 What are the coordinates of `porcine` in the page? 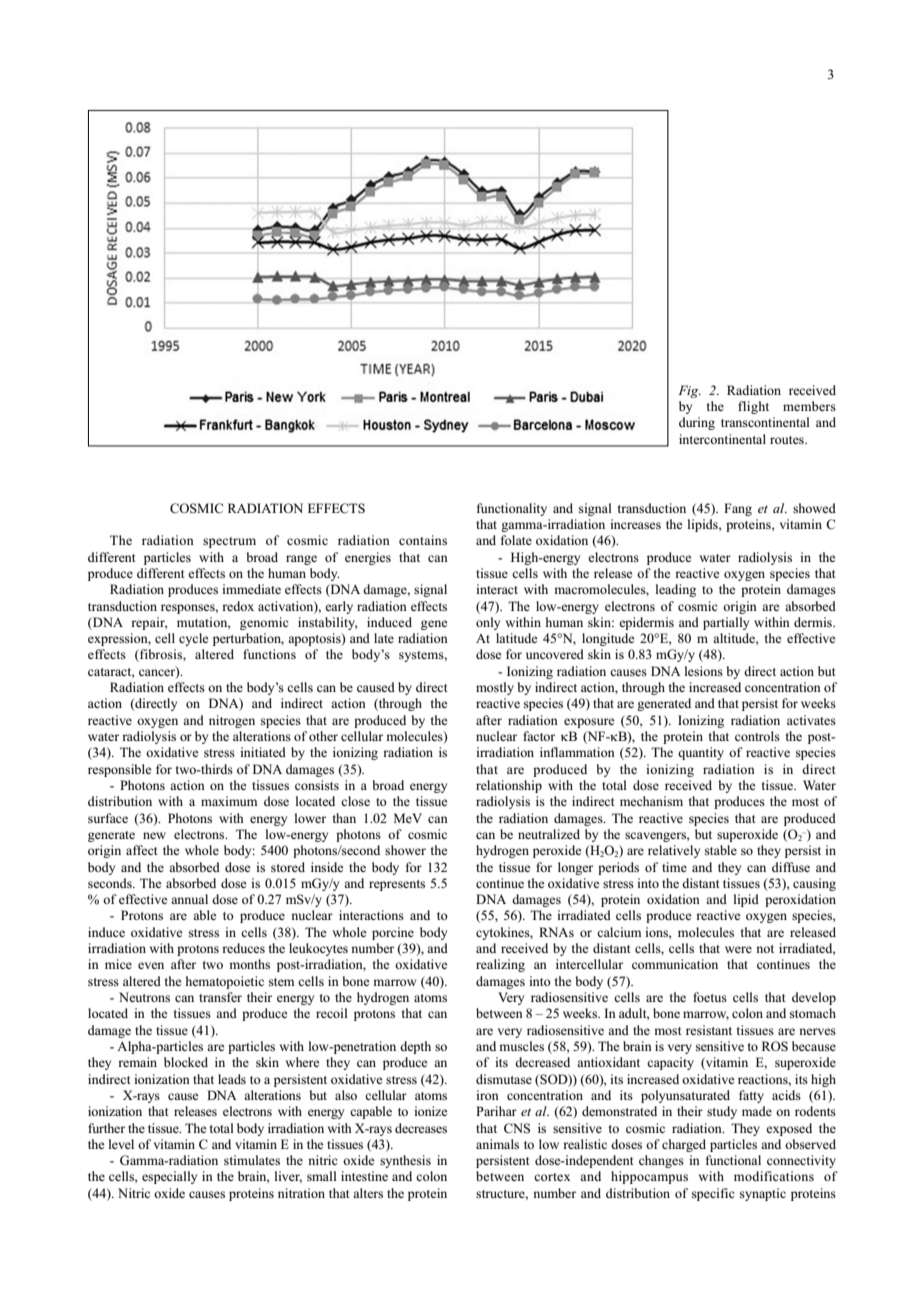 It's located at (393, 933).
